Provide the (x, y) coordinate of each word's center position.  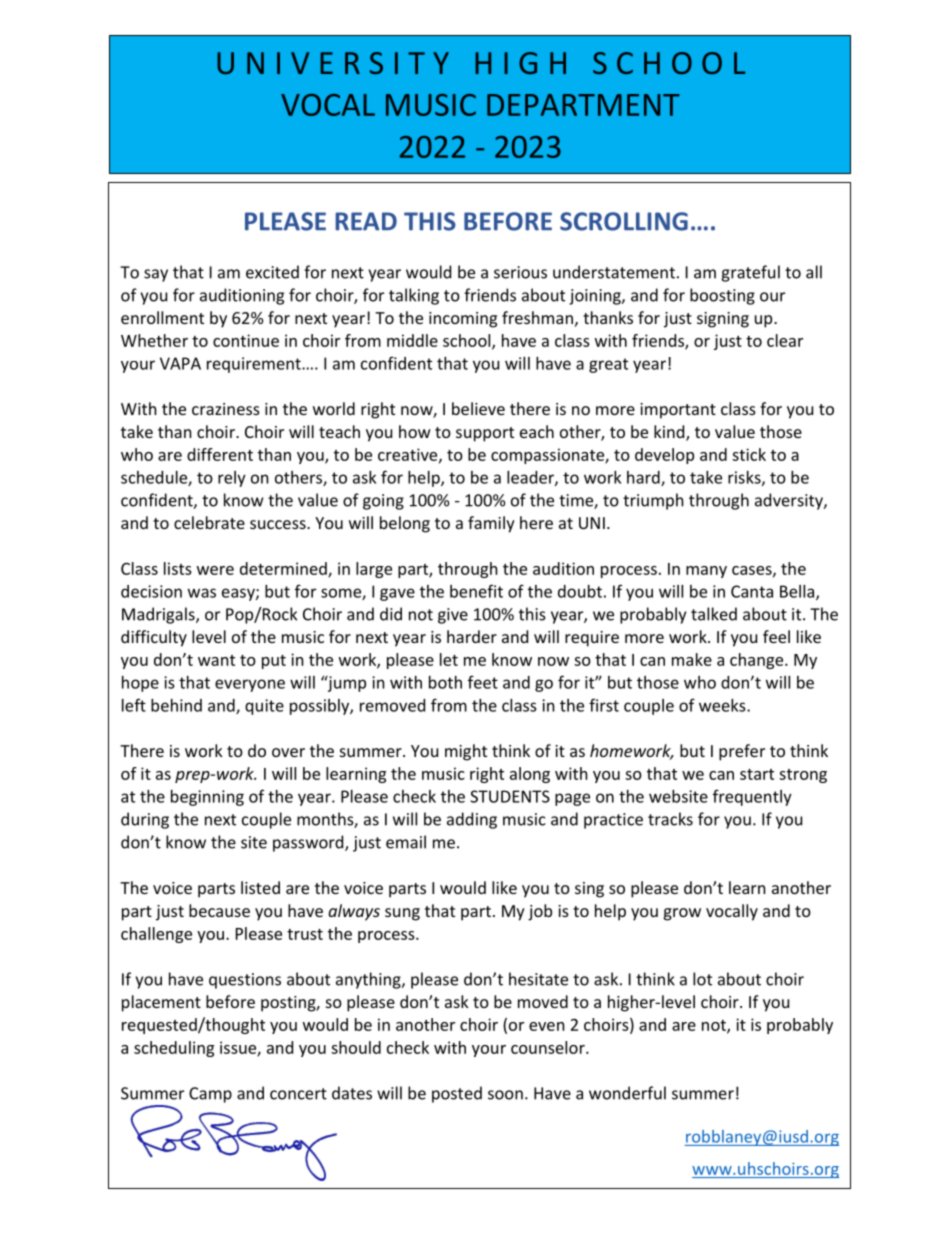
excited (272, 272)
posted (457, 1094)
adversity (790, 501)
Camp (210, 1095)
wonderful (627, 1093)
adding (472, 820)
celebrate (209, 522)
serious (520, 272)
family (491, 524)
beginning (207, 798)
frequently (752, 797)
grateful (750, 273)
